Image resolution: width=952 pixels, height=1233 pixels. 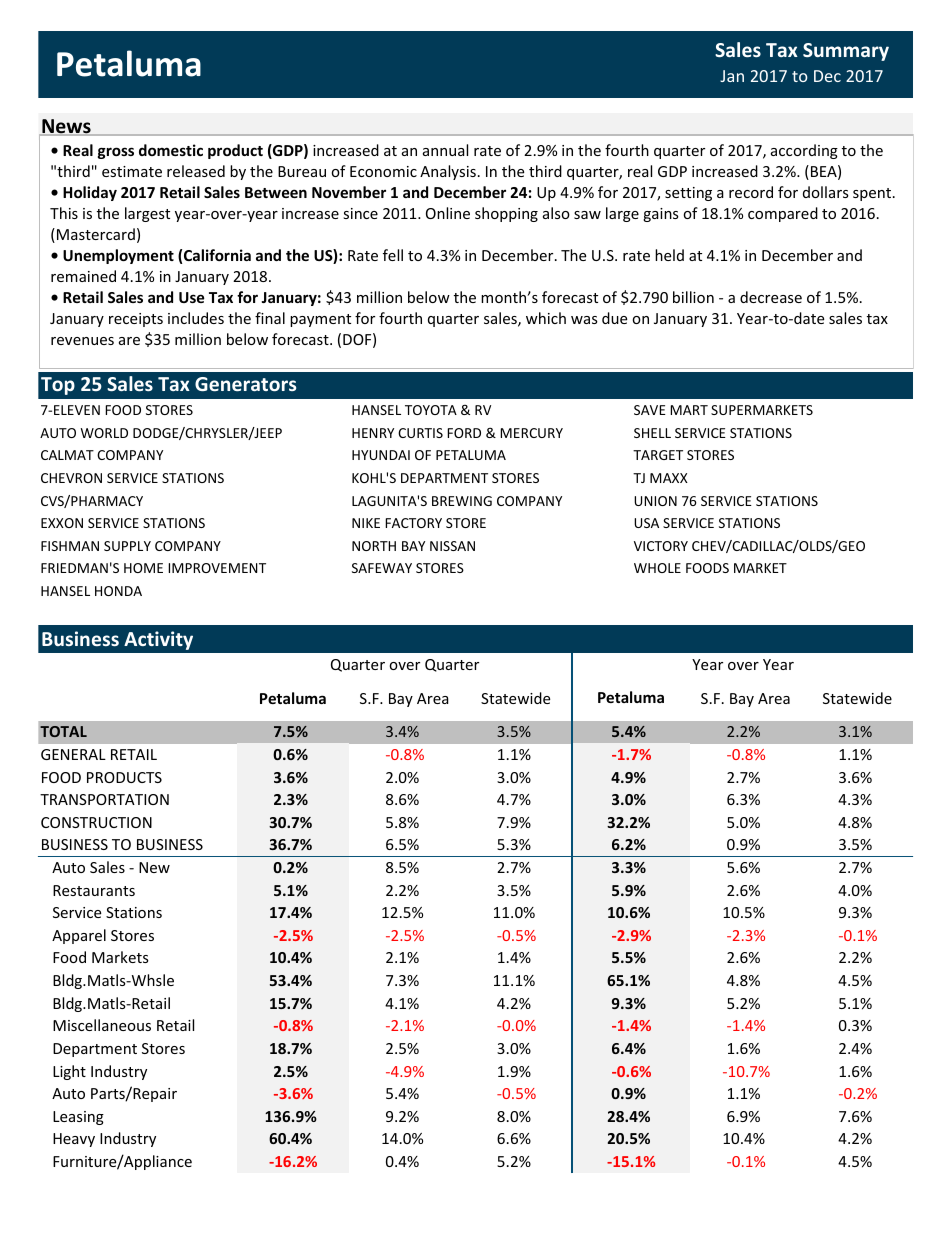 I want to click on SAFEWAY, so click(x=382, y=568).
